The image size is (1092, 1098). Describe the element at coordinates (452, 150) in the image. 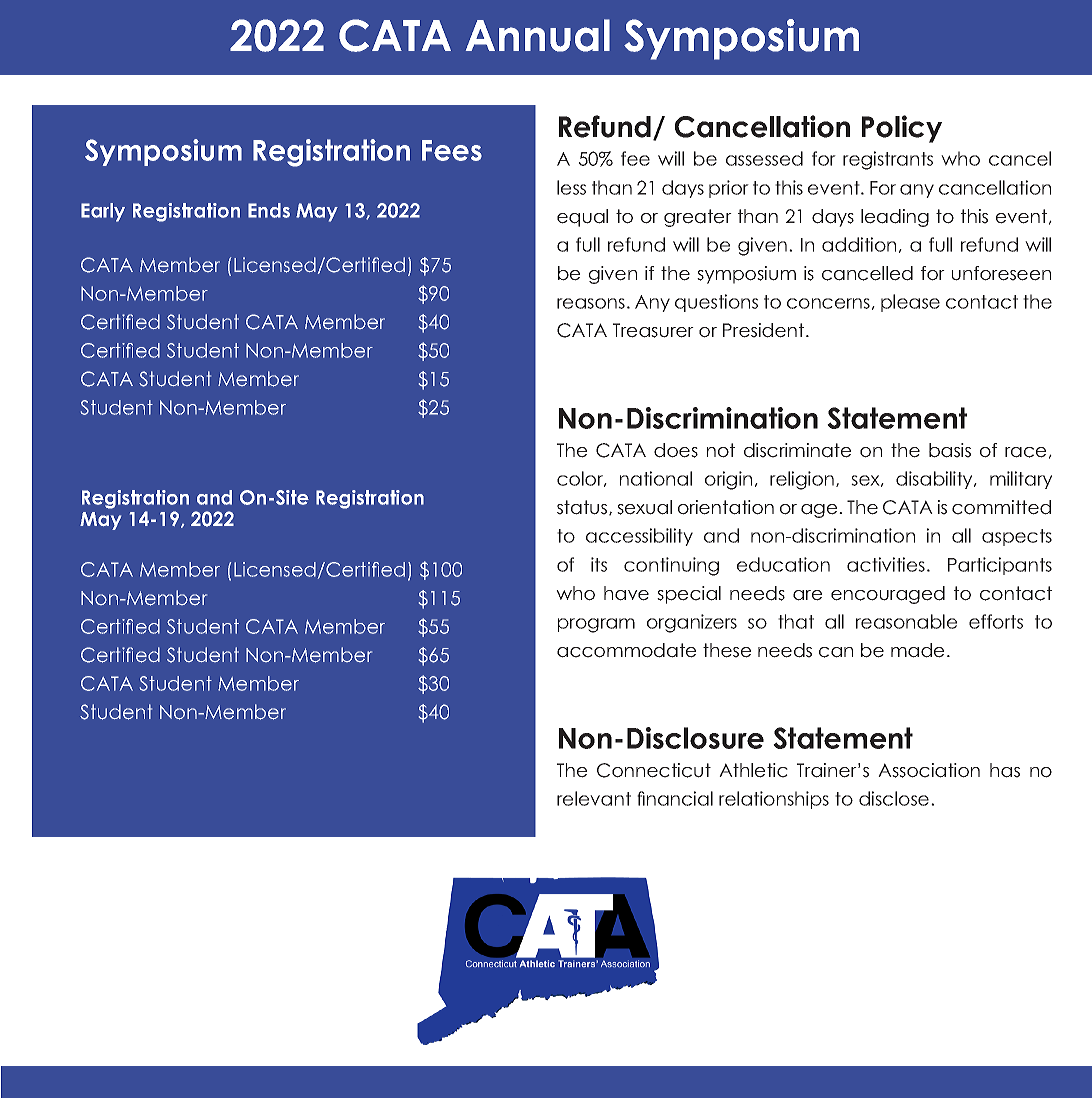

I see `Fees` at that location.
